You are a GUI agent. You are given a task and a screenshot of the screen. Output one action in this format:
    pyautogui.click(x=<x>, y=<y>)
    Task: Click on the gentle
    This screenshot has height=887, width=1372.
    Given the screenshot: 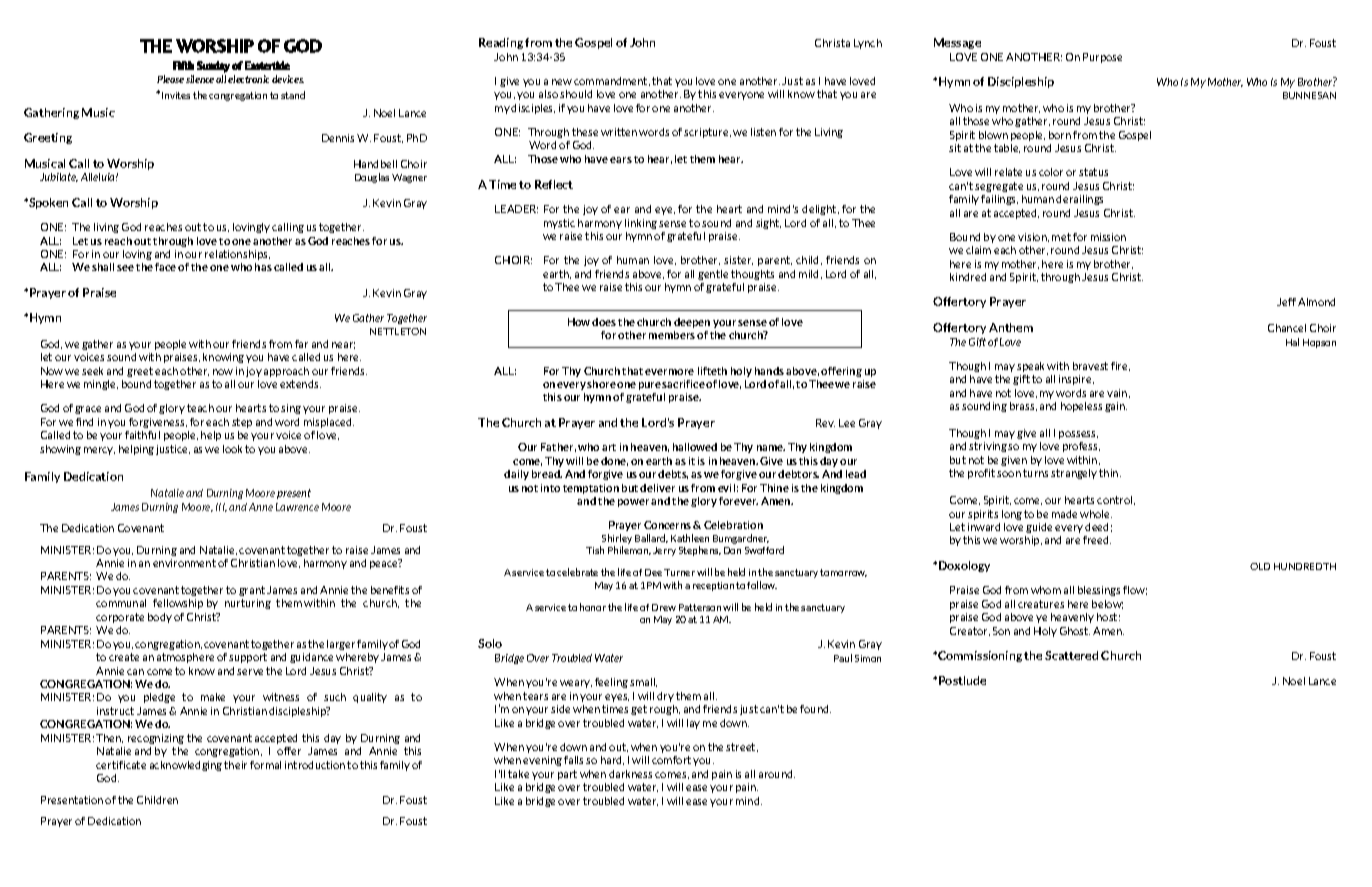 What is the action you would take?
    pyautogui.click(x=713, y=275)
